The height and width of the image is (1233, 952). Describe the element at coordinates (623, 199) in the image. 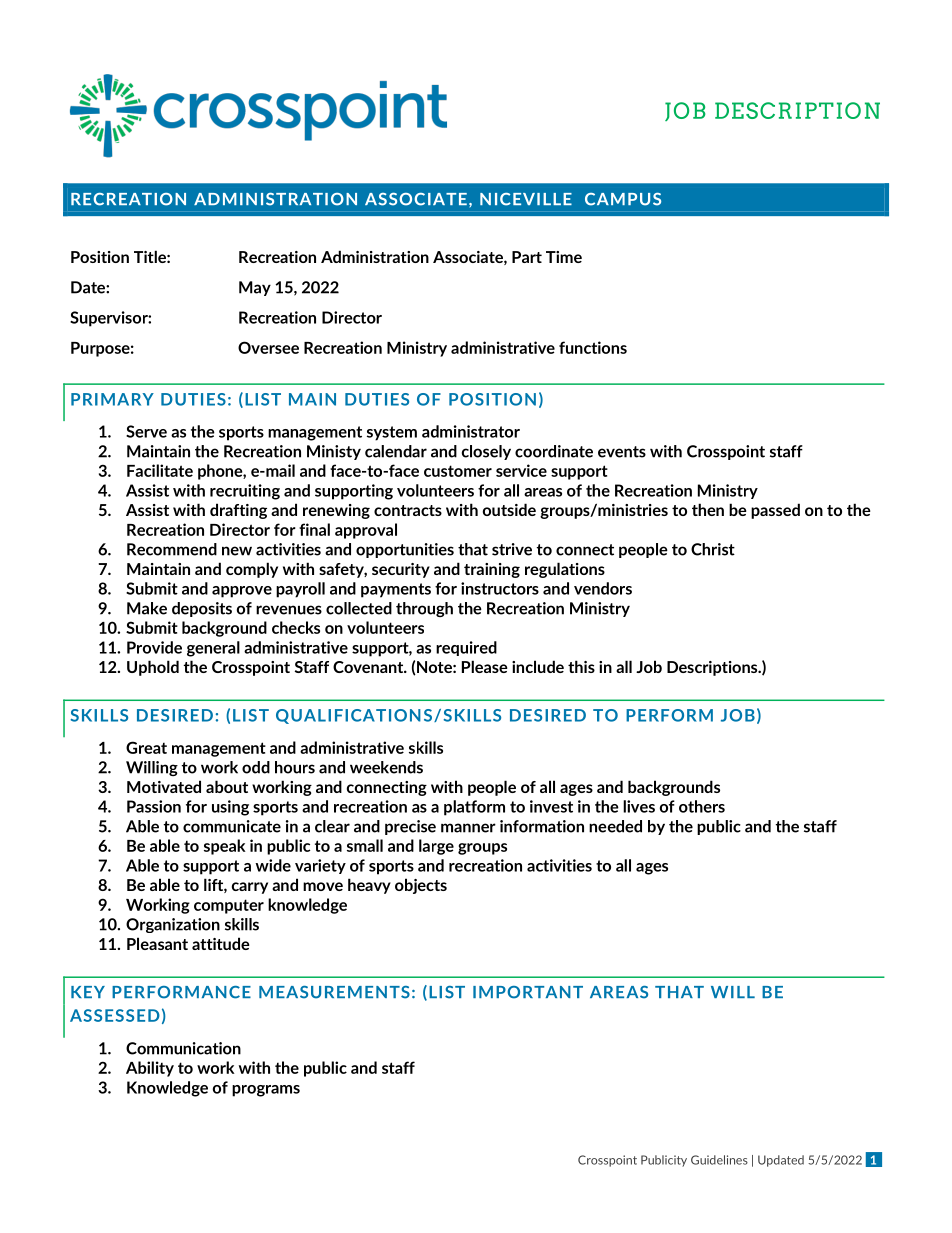

I see `CAMPUS` at that location.
